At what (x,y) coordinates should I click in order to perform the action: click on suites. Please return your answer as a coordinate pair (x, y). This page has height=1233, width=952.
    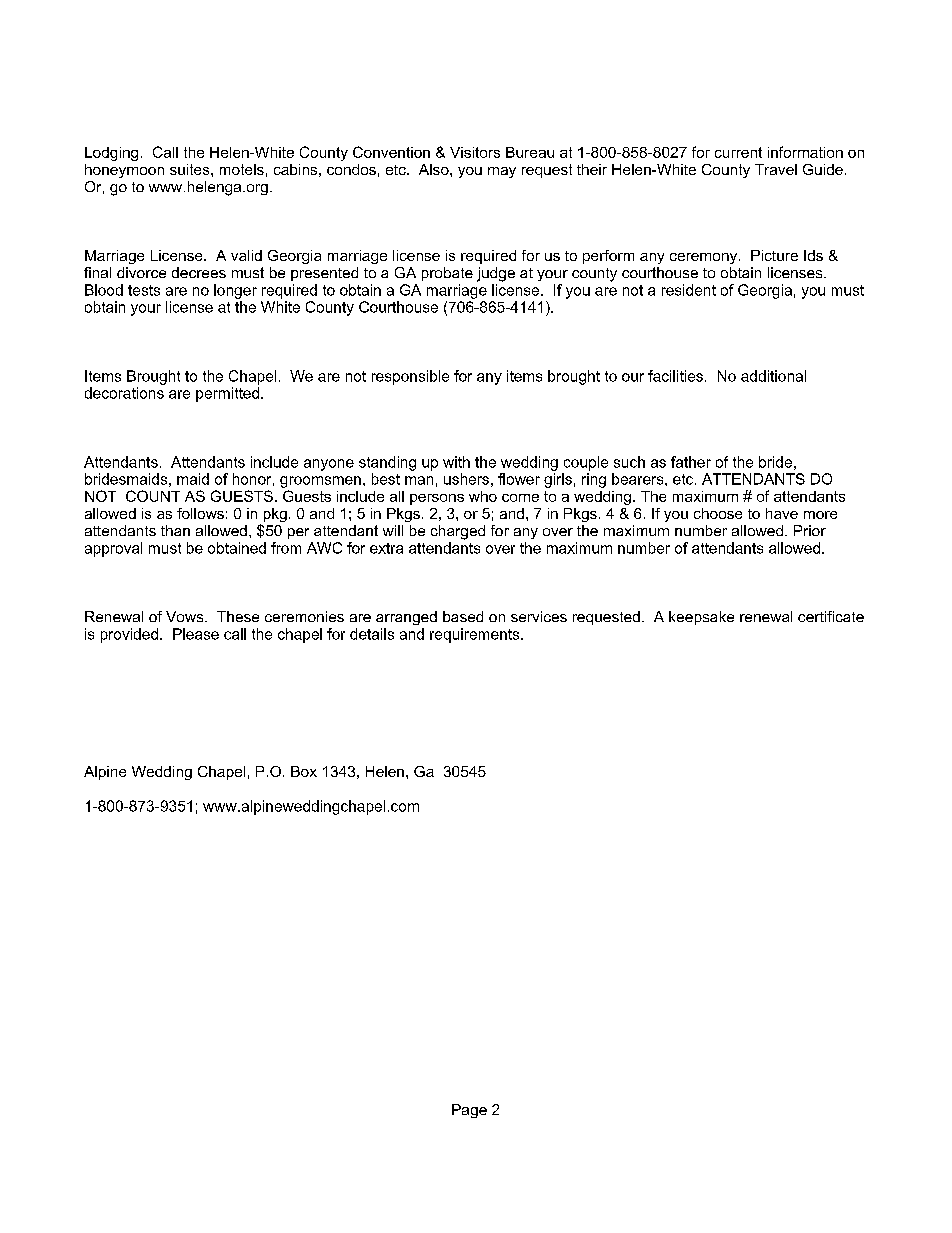
    Looking at the image, I should click on (191, 169).
